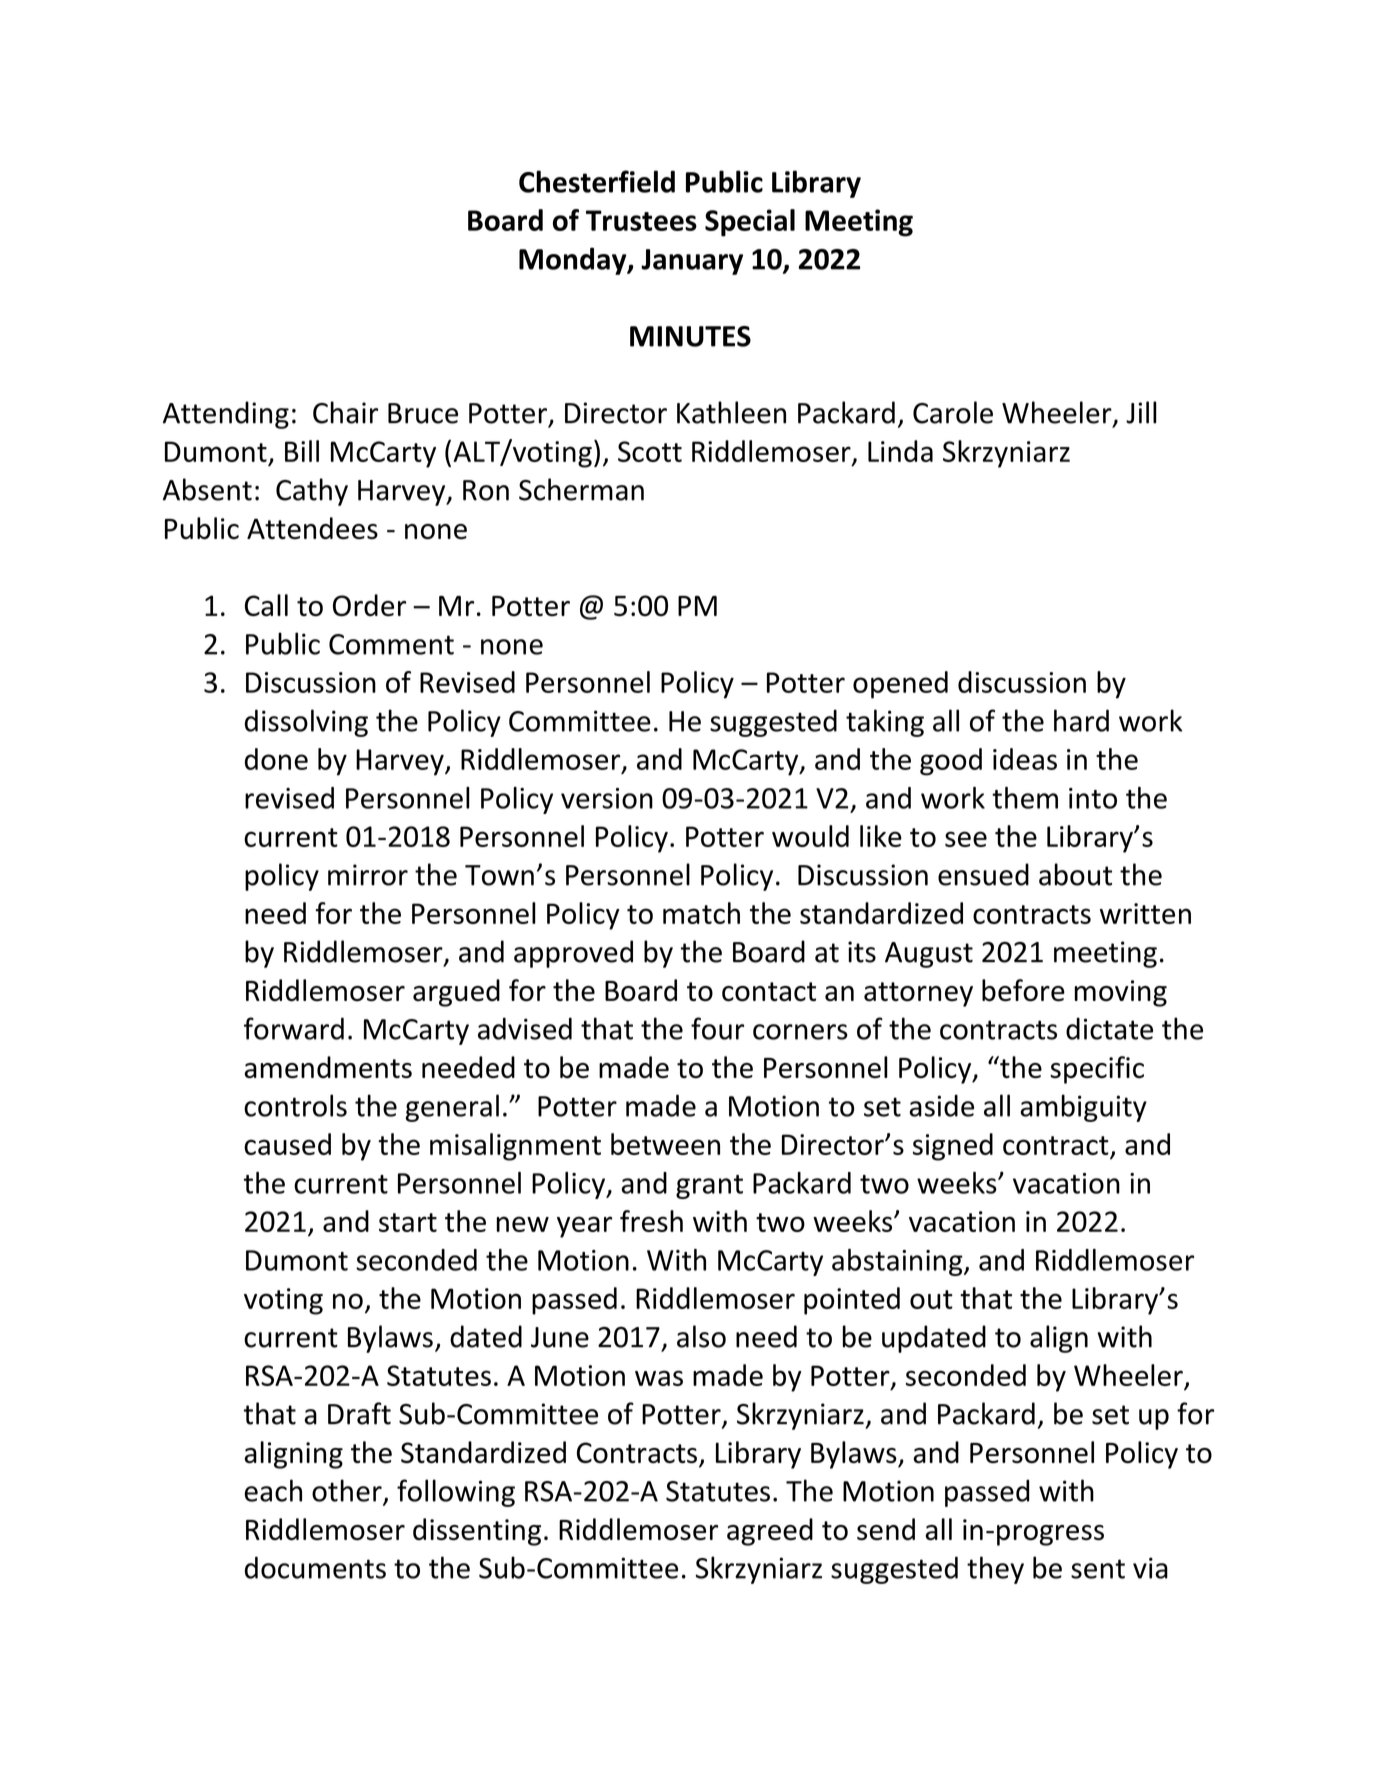 This screenshot has height=1784, width=1379. Describe the element at coordinates (709, 1187) in the screenshot. I see `grant` at that location.
